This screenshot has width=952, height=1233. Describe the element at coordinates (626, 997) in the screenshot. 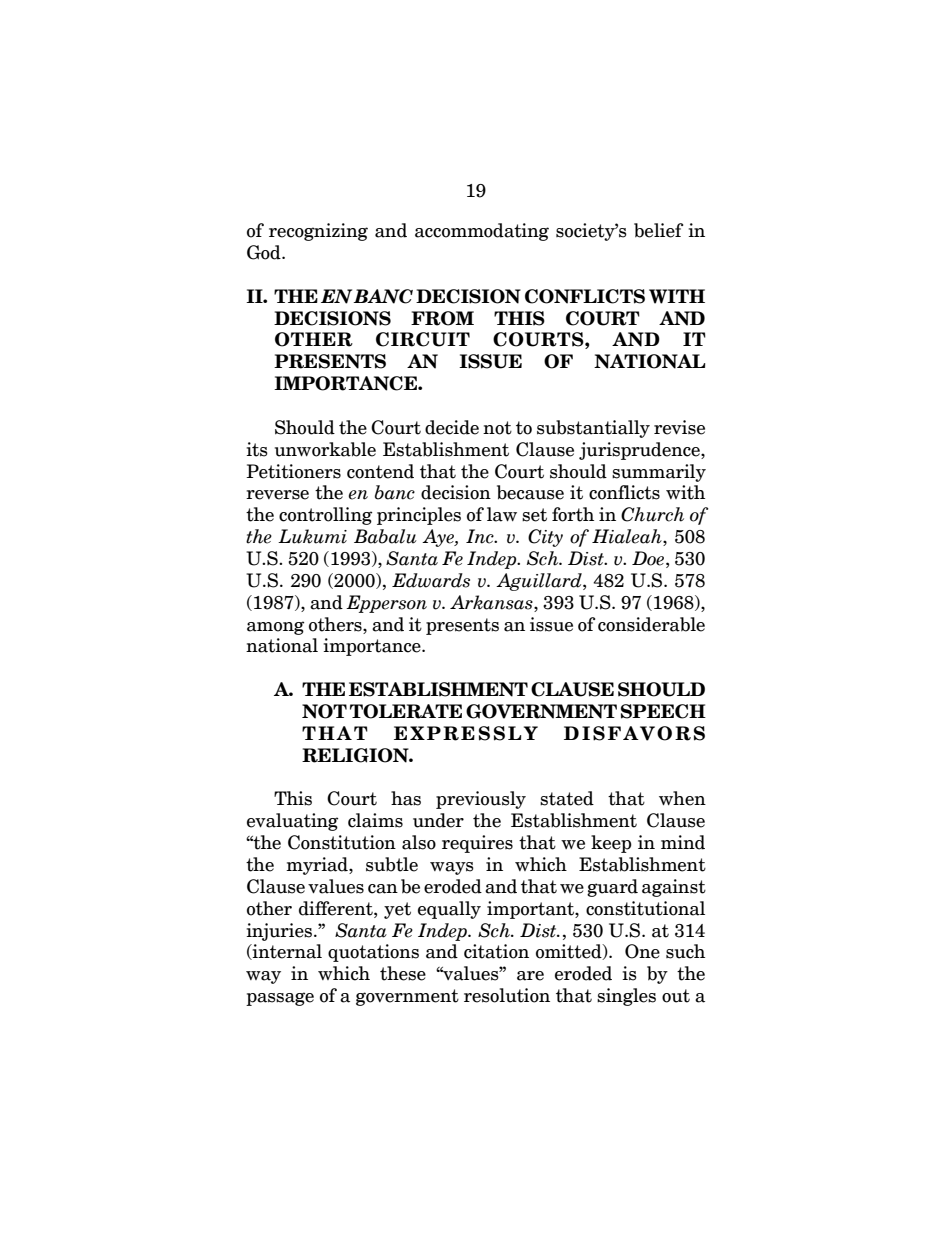

I see `singles` at that location.
